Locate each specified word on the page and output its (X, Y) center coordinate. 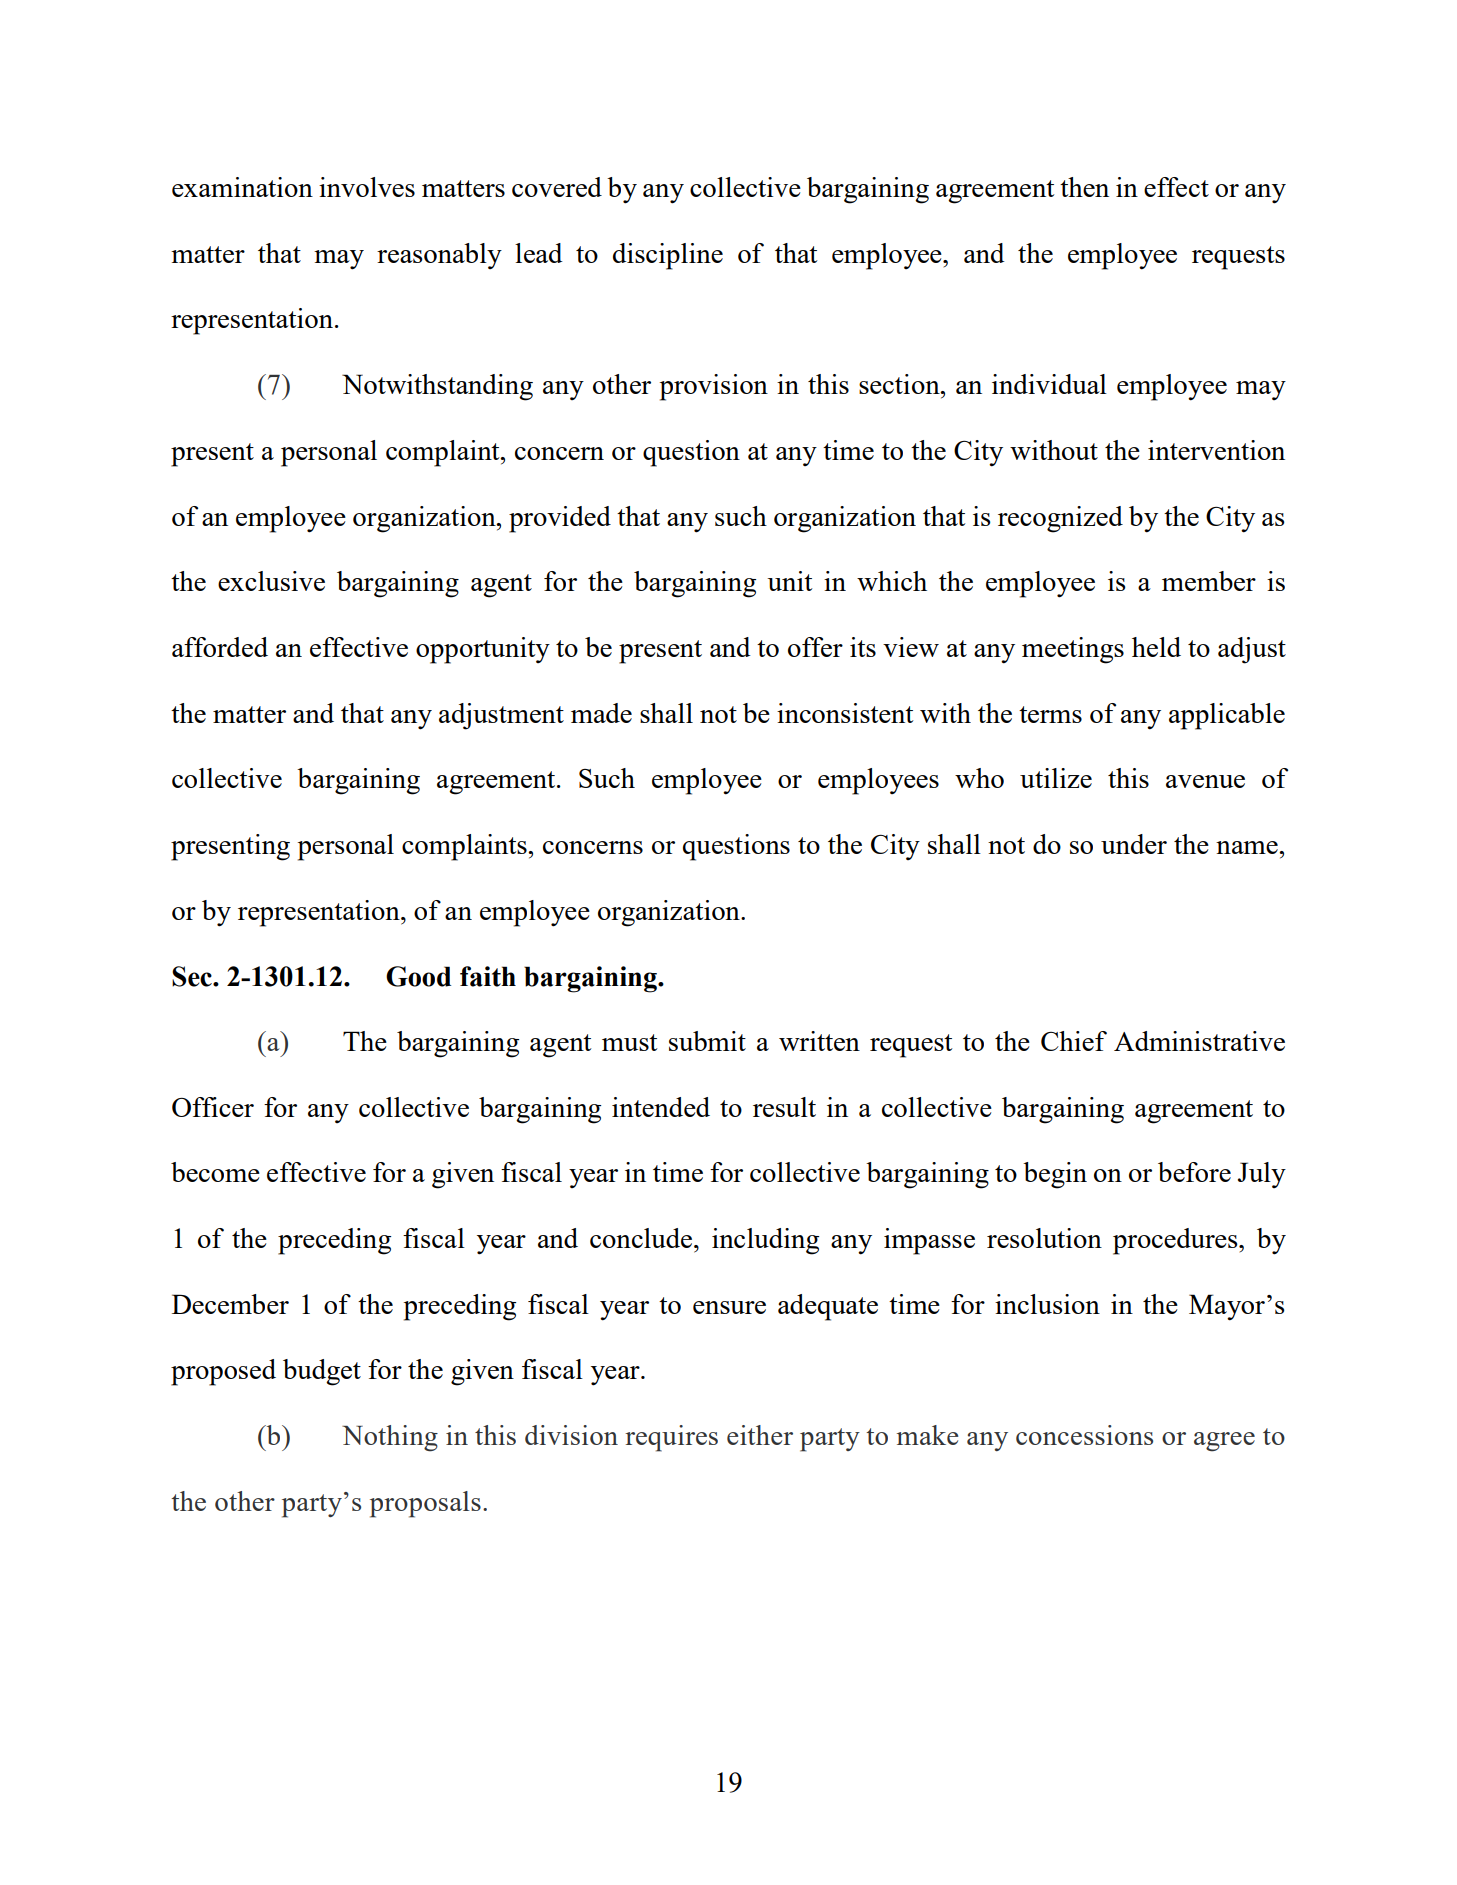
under (1134, 844)
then (1084, 187)
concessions (1084, 1435)
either (760, 1435)
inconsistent (845, 713)
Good (418, 976)
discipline (668, 256)
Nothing (390, 1438)
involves (367, 187)
